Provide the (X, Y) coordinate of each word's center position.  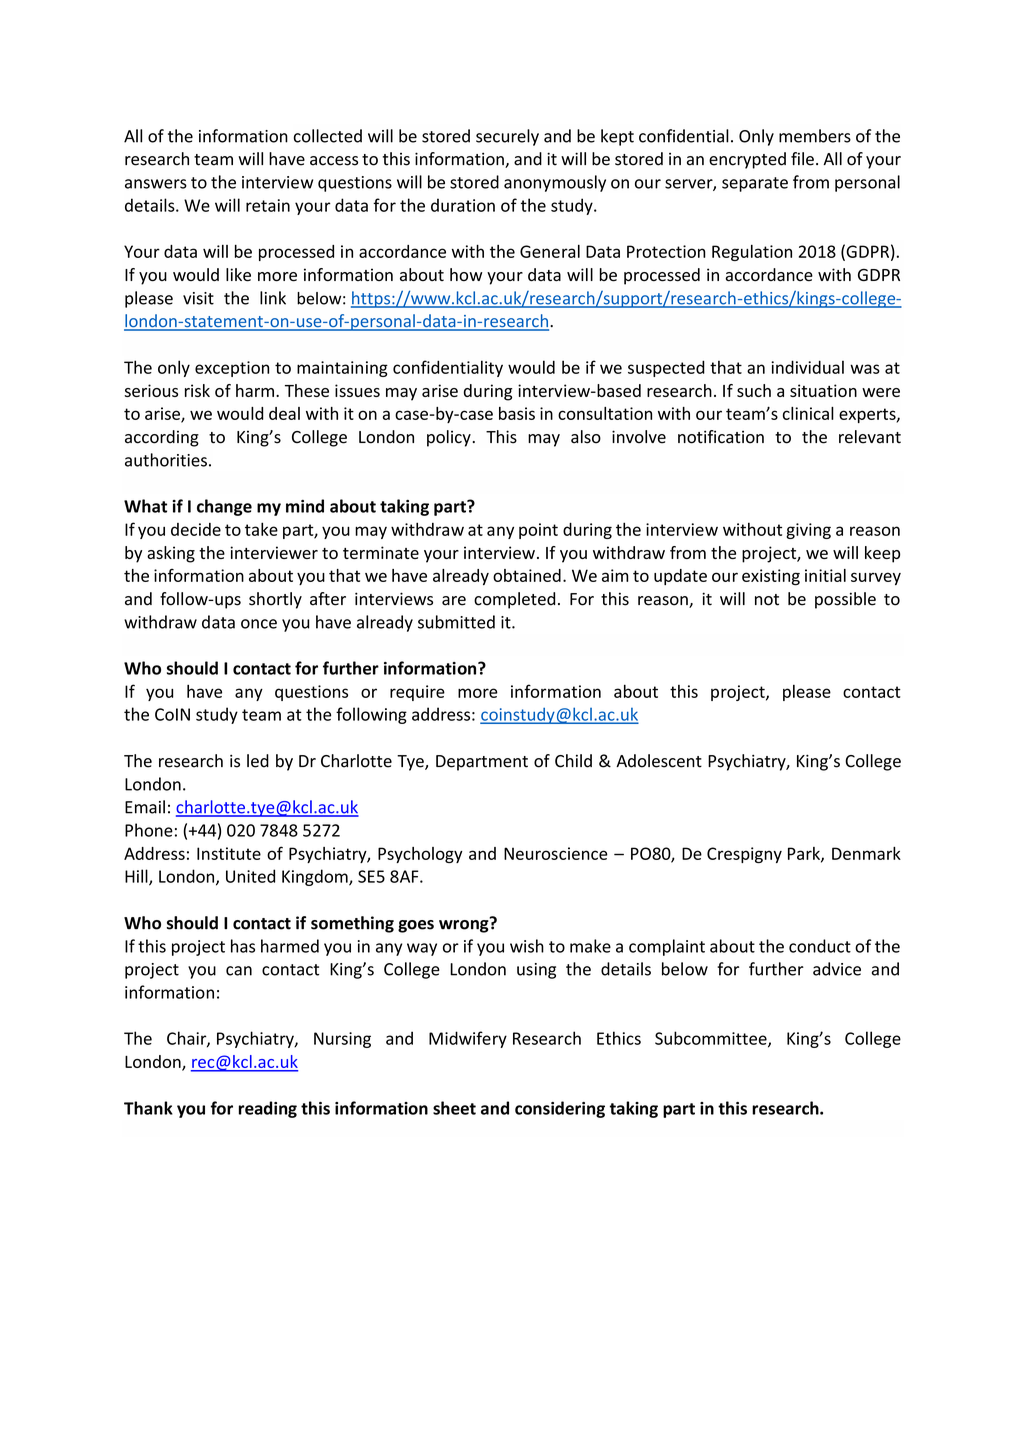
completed (514, 600)
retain (268, 205)
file (802, 159)
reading (268, 1109)
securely (507, 137)
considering (560, 1109)
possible (845, 600)
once (259, 624)
